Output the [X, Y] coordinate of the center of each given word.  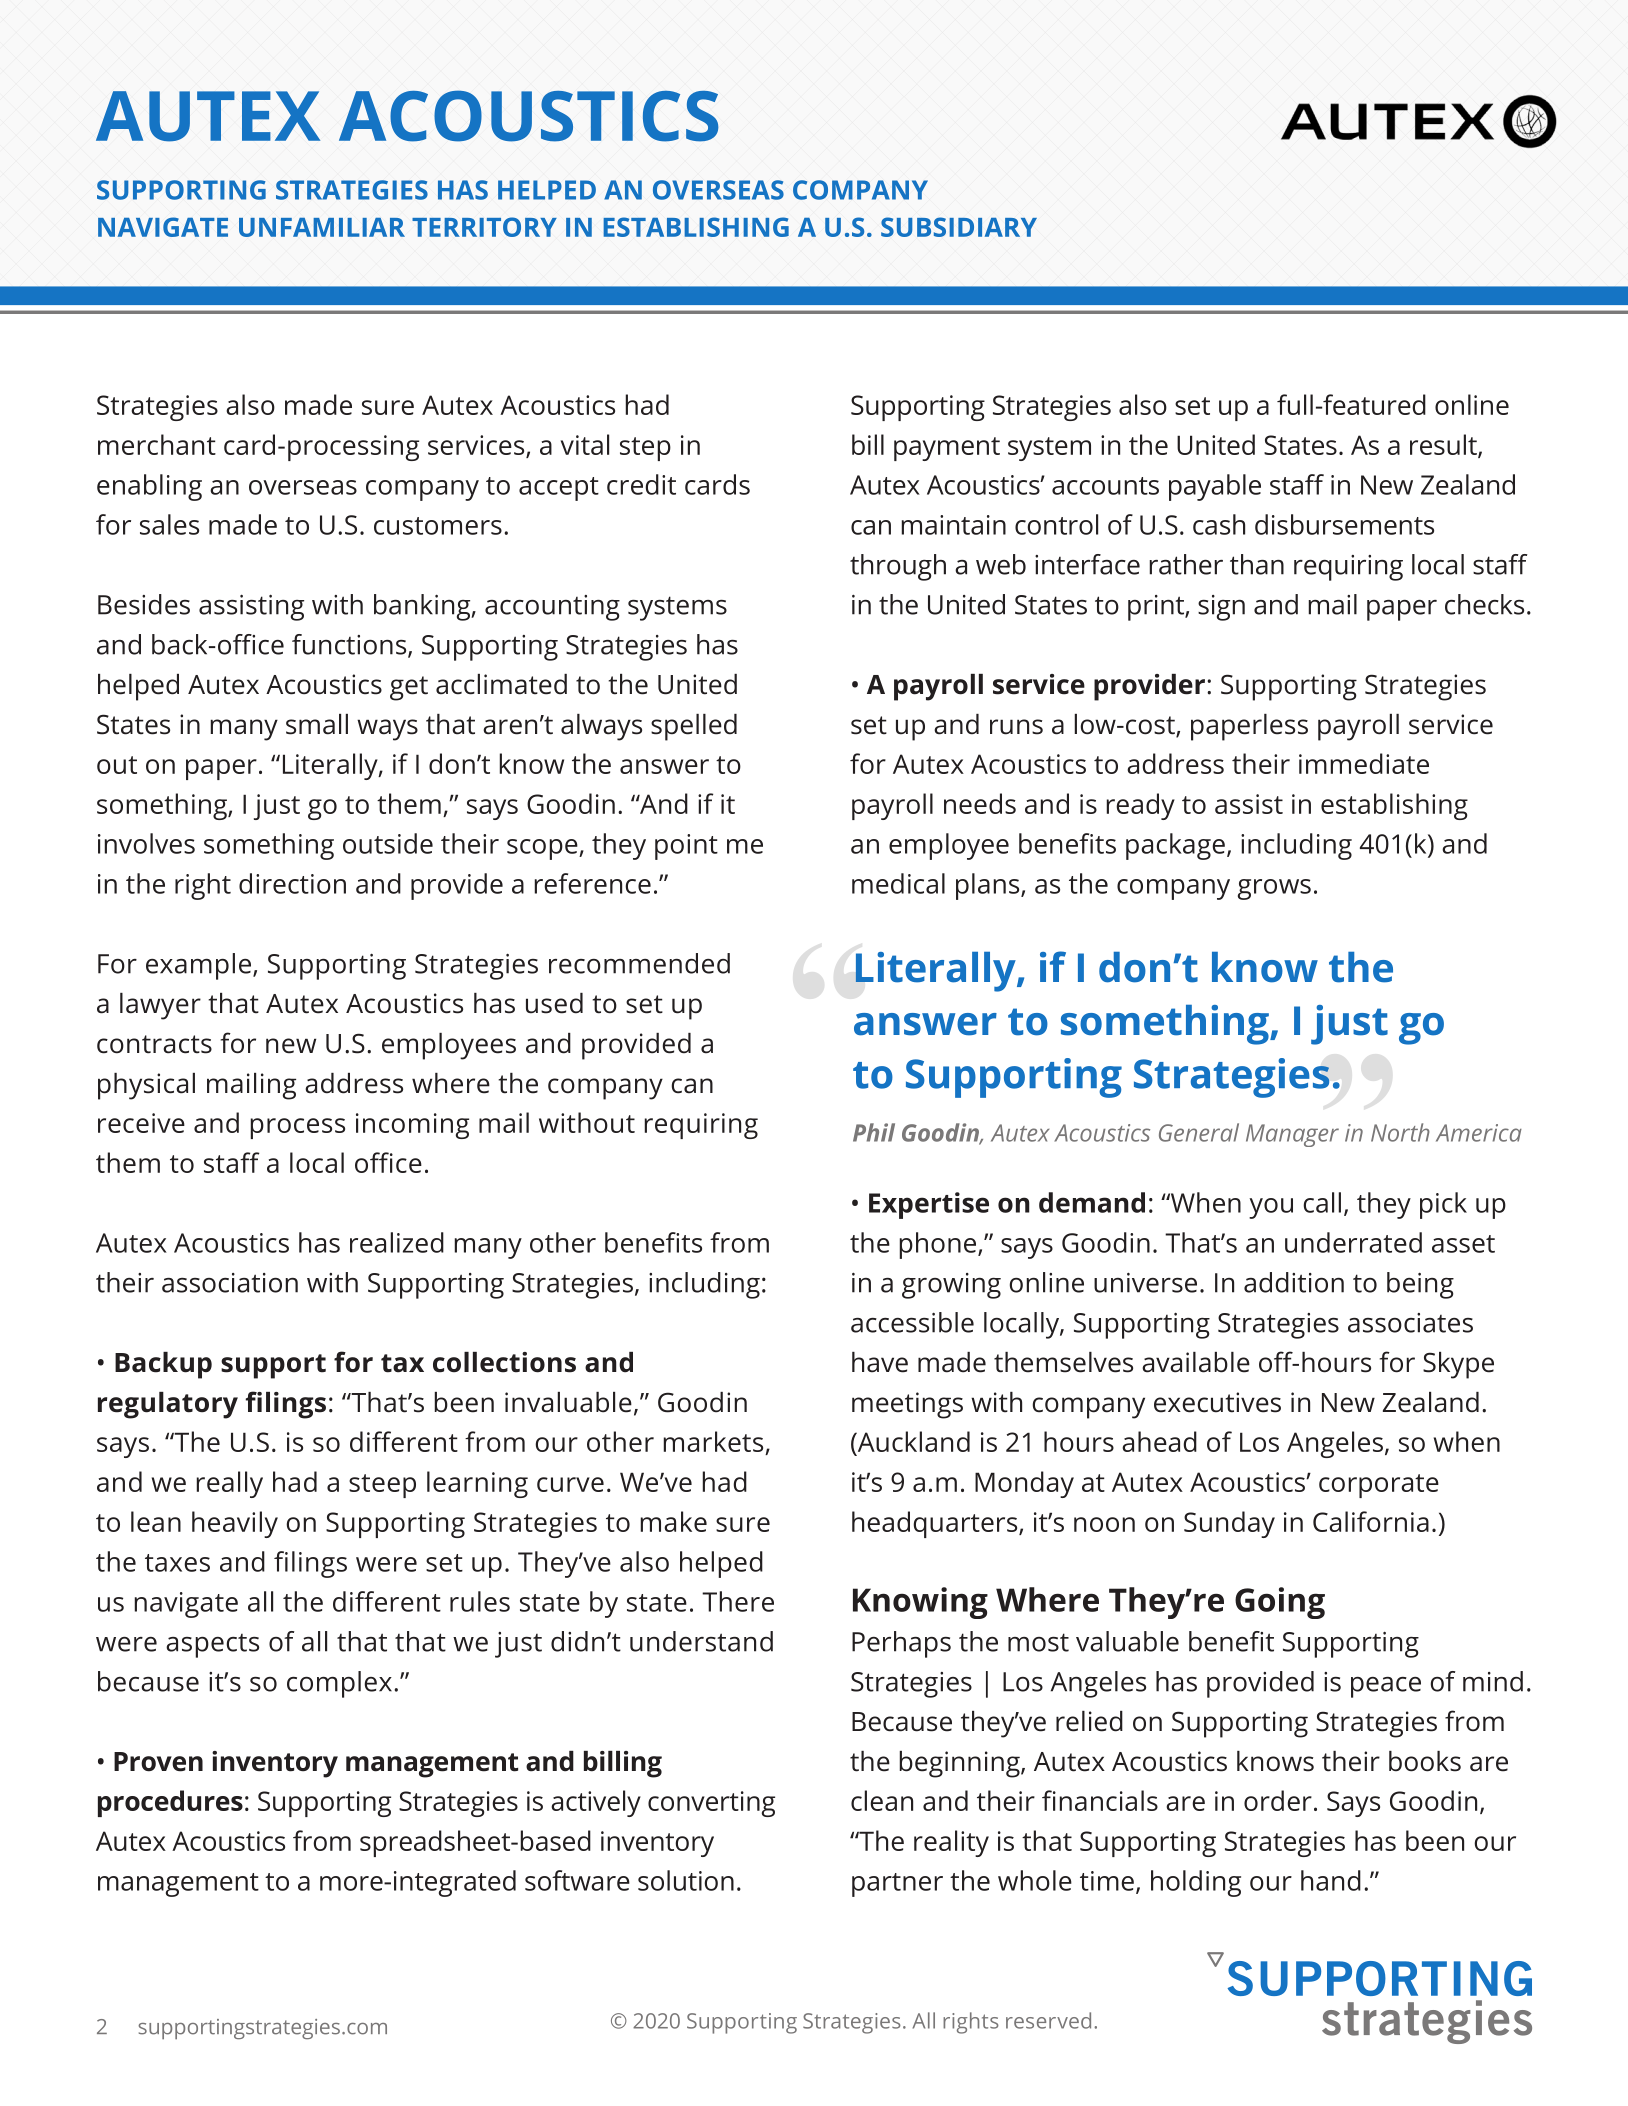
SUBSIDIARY [959, 227]
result [1444, 445]
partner [897, 1885]
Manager [1292, 1135]
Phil [874, 1132]
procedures [170, 1803]
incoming [412, 1126]
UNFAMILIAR [322, 227]
